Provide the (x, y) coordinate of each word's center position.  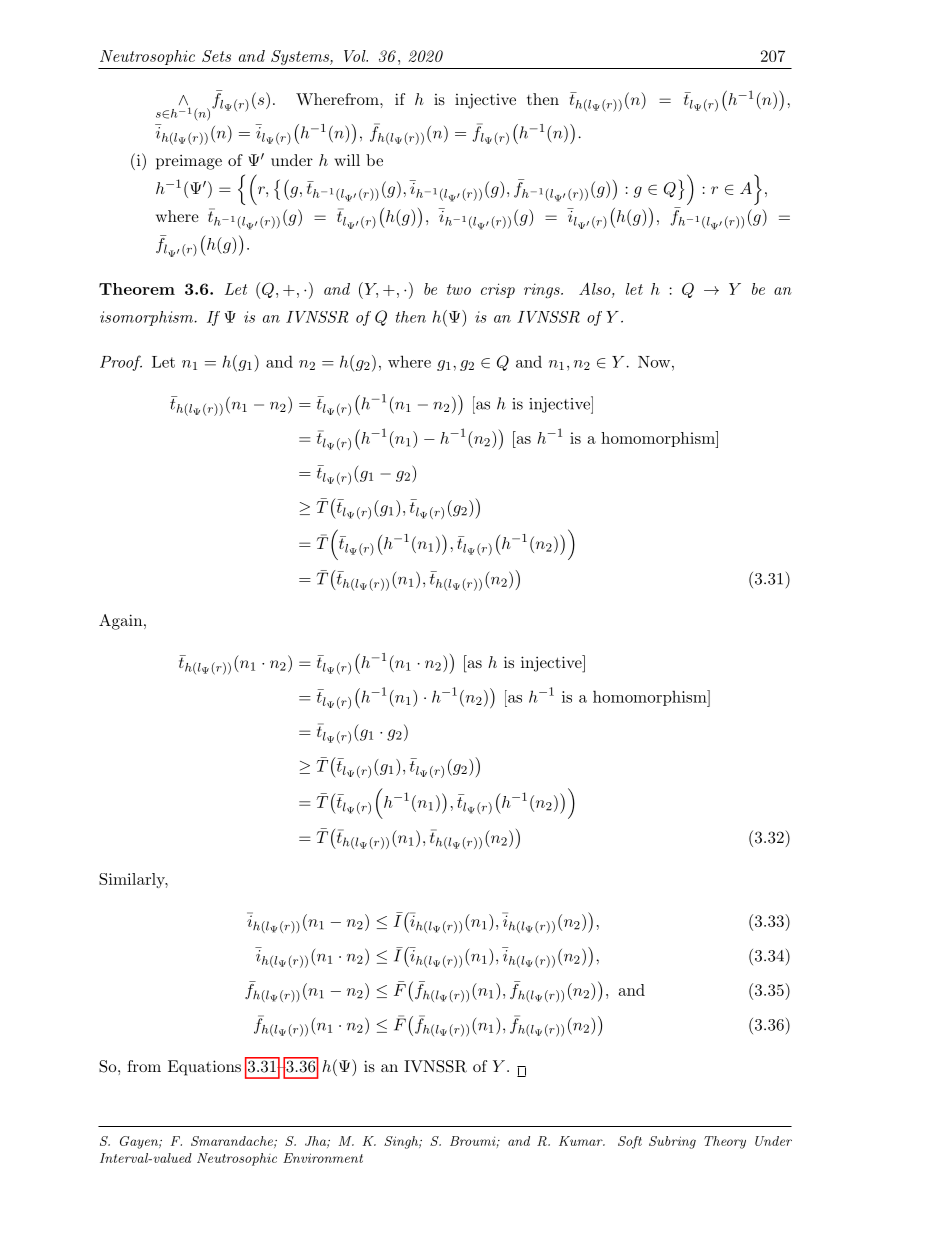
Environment (323, 1158)
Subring (672, 1142)
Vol (356, 56)
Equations (204, 1068)
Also (596, 288)
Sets (216, 56)
